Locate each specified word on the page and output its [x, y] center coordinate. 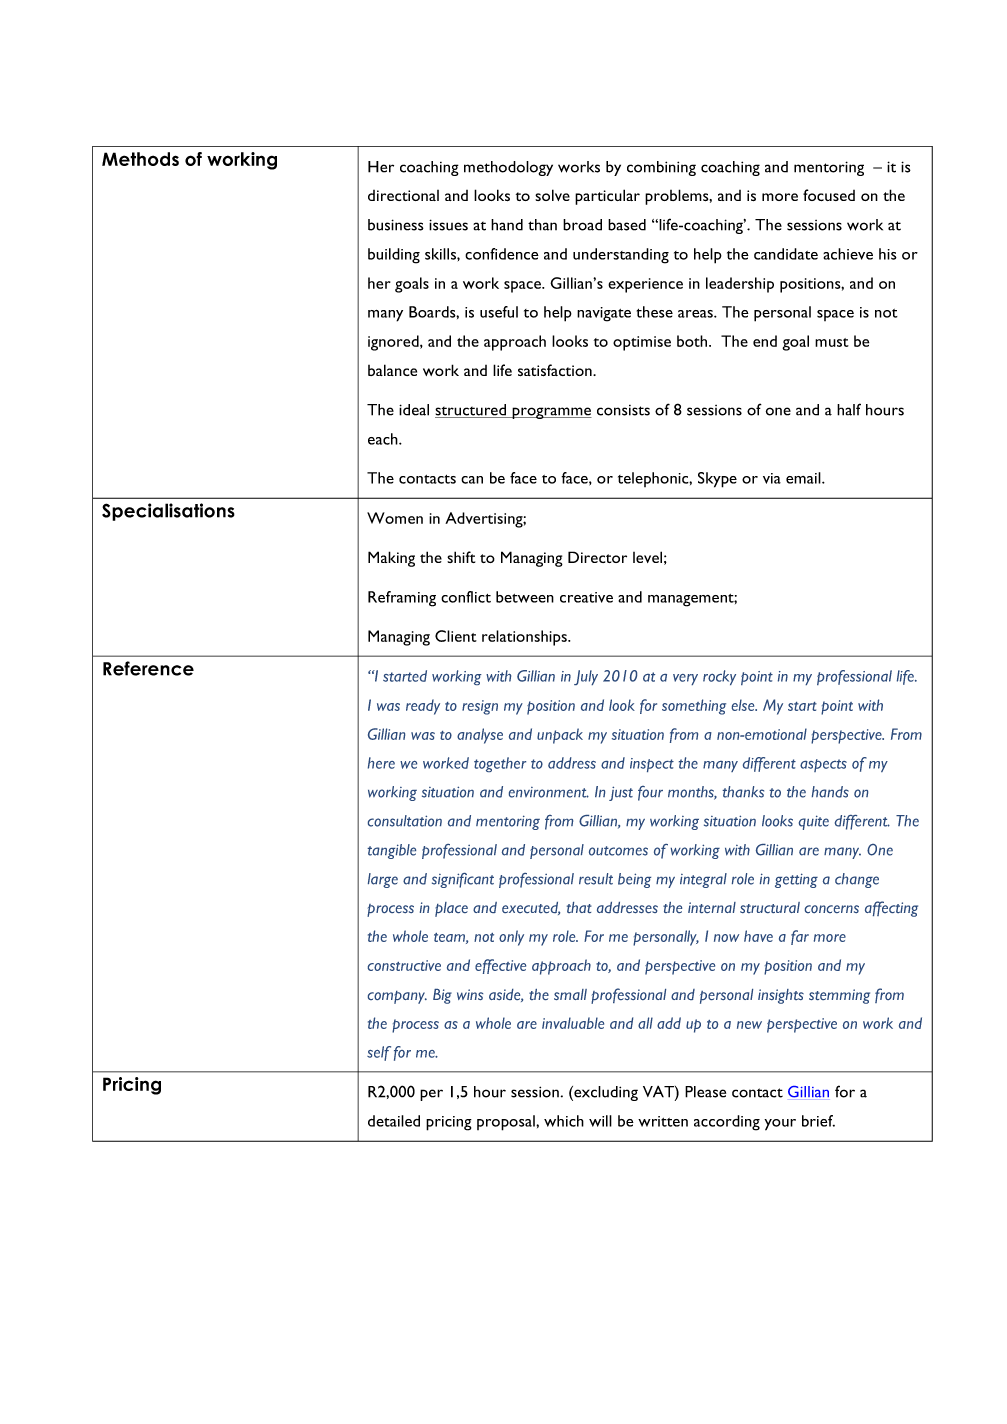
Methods [140, 159]
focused [829, 195]
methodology [508, 168]
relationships [525, 638]
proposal [507, 1123]
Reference [148, 668]
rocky [719, 677]
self [379, 1053]
